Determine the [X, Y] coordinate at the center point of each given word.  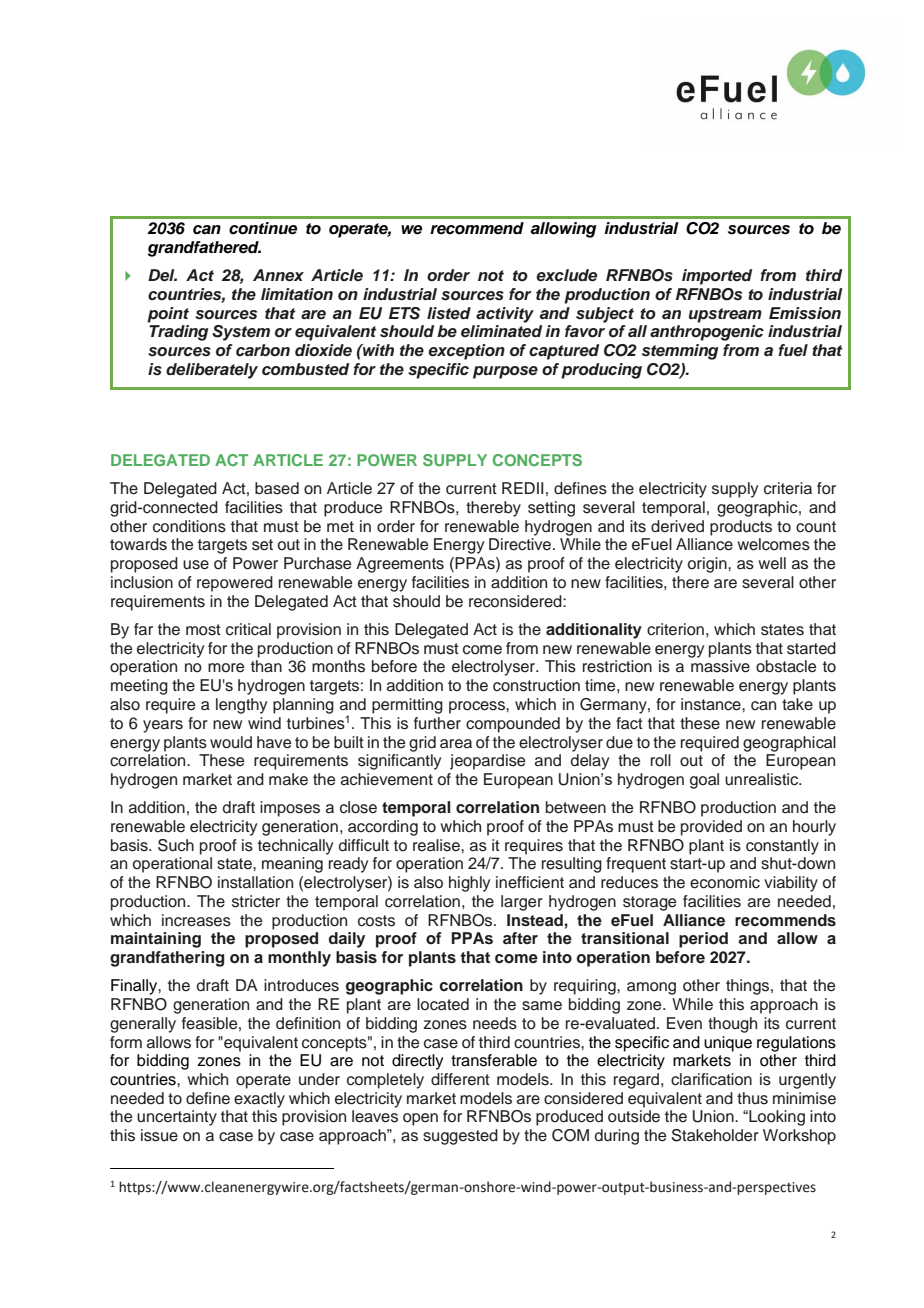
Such [176, 845]
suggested [460, 1137]
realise [437, 845]
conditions [189, 526]
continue [263, 228]
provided [711, 828]
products [741, 528]
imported [717, 277]
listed [449, 313]
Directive [521, 544]
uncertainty [177, 1118]
